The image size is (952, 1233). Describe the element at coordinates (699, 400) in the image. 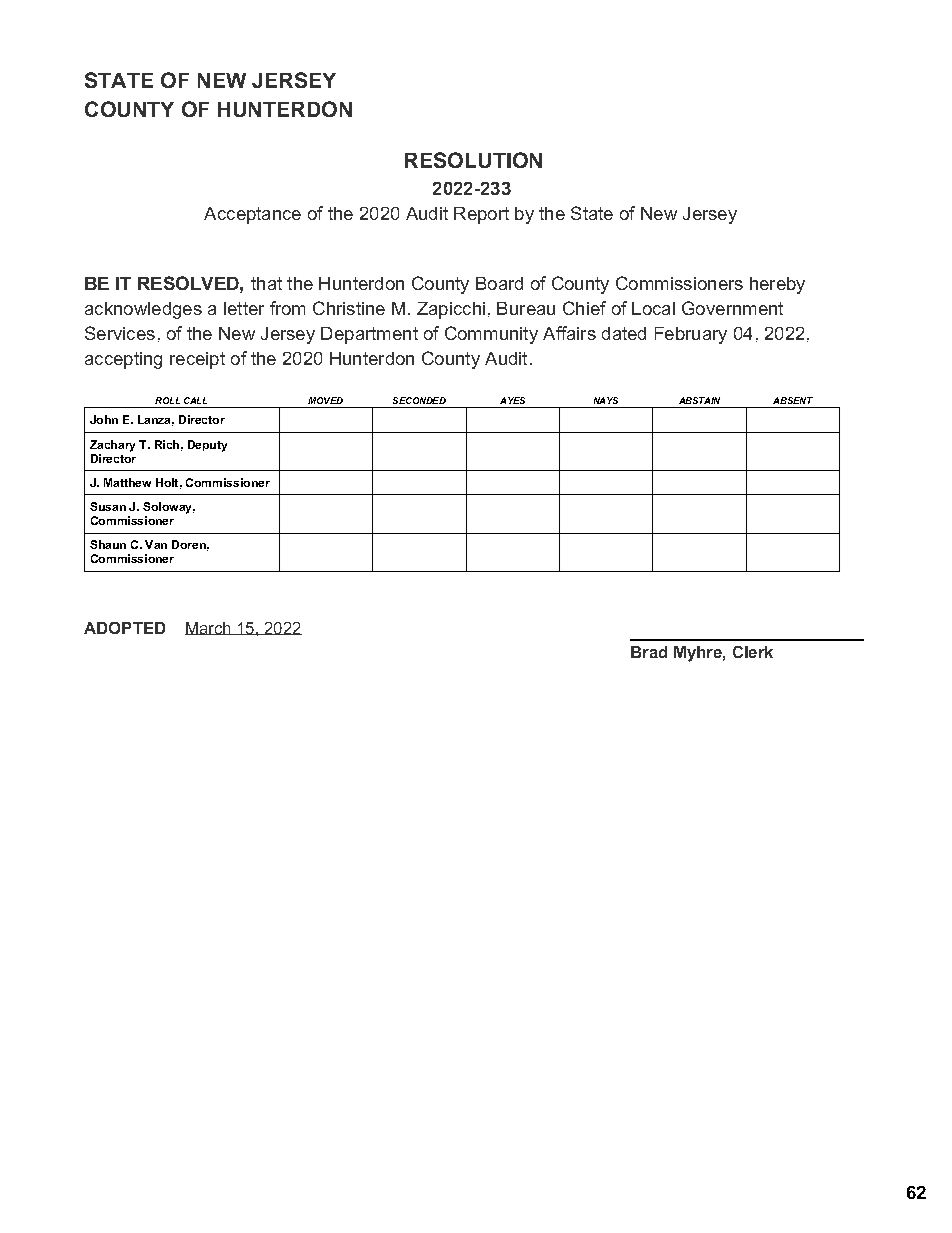

I see `ABSTAIN` at that location.
